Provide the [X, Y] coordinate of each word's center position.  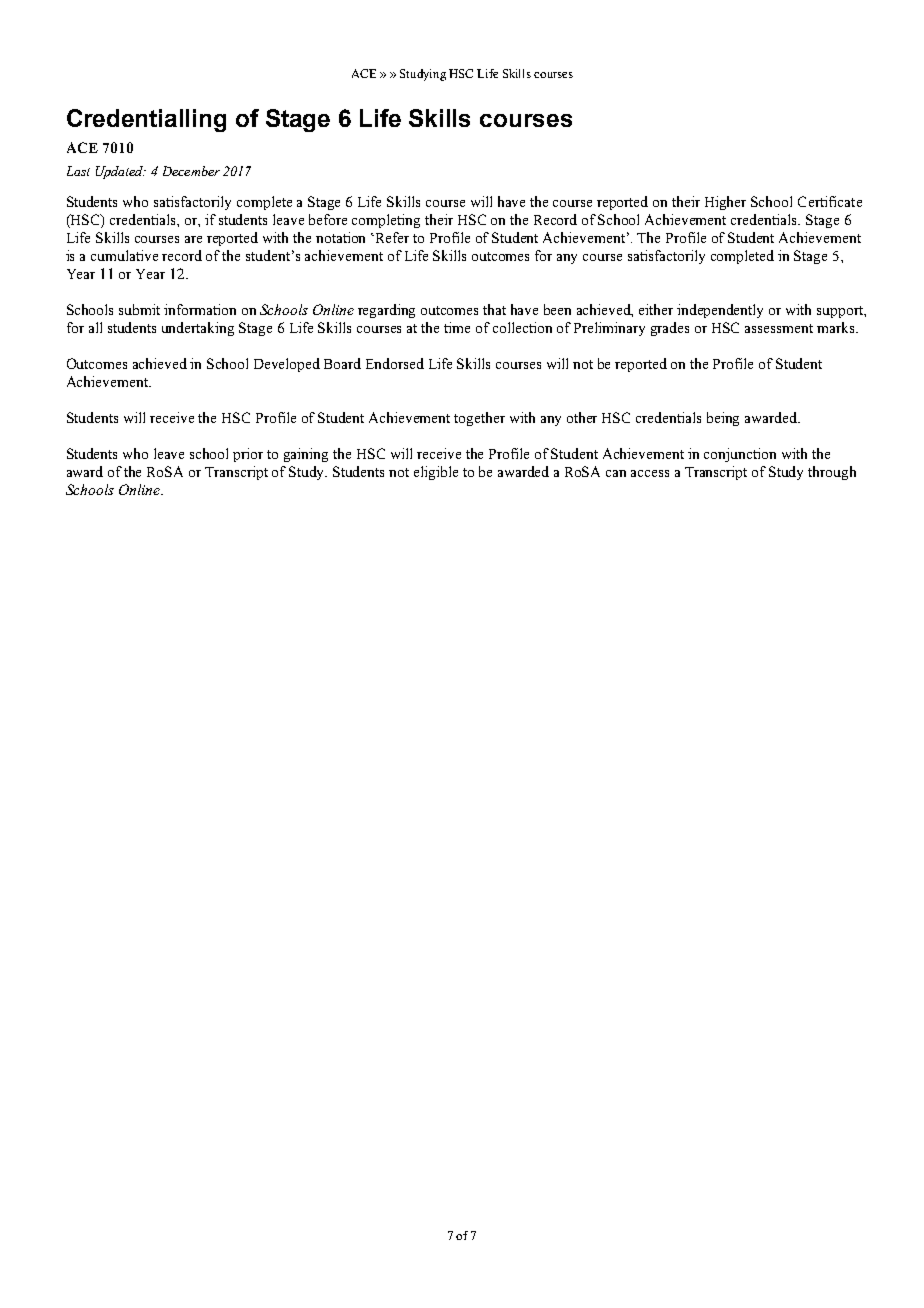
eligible [436, 473]
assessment [779, 328]
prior [248, 455]
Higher [725, 203]
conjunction [740, 455]
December [191, 171]
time [457, 327]
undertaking [198, 329]
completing [386, 221]
